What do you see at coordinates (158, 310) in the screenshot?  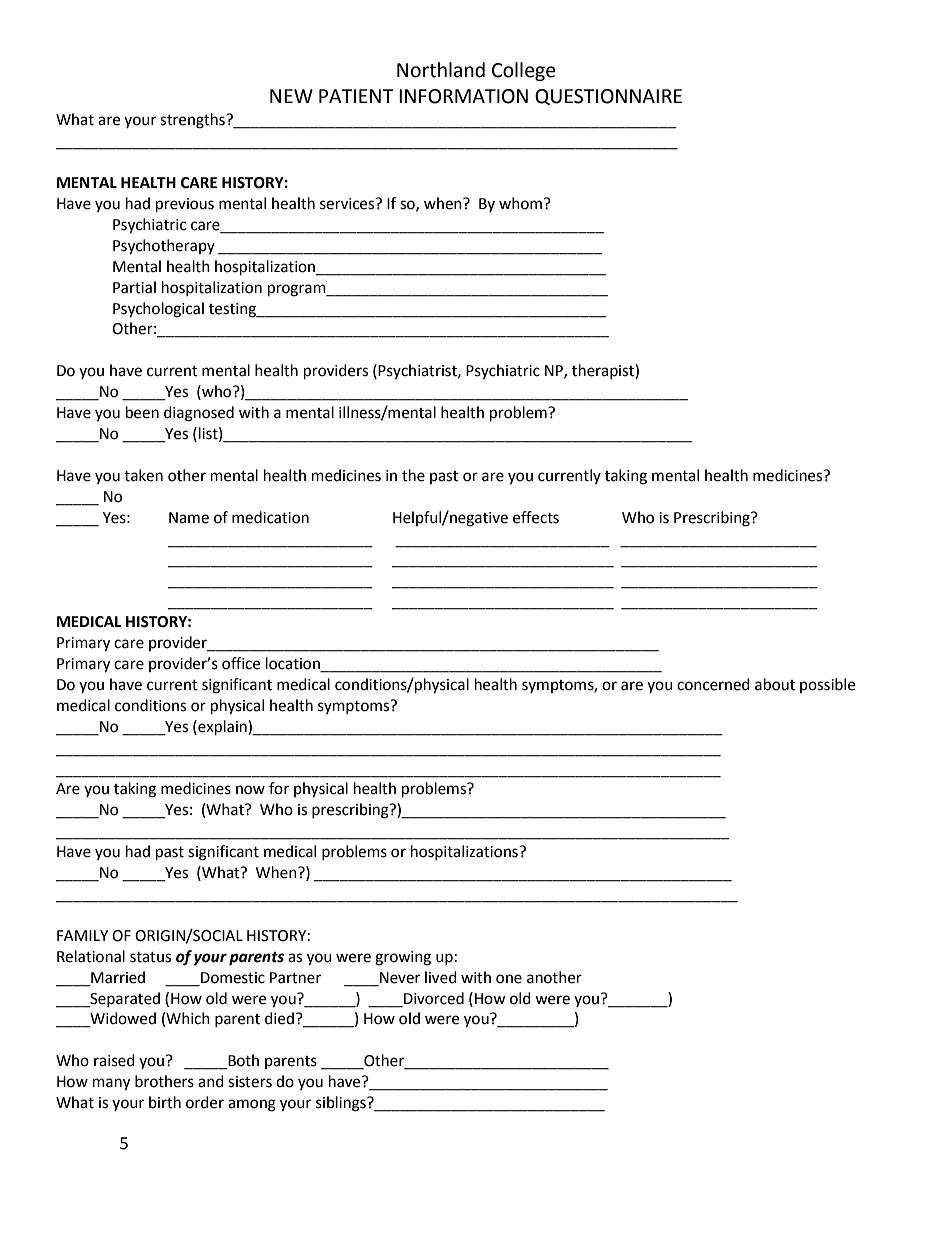 I see `Psychological` at bounding box center [158, 310].
